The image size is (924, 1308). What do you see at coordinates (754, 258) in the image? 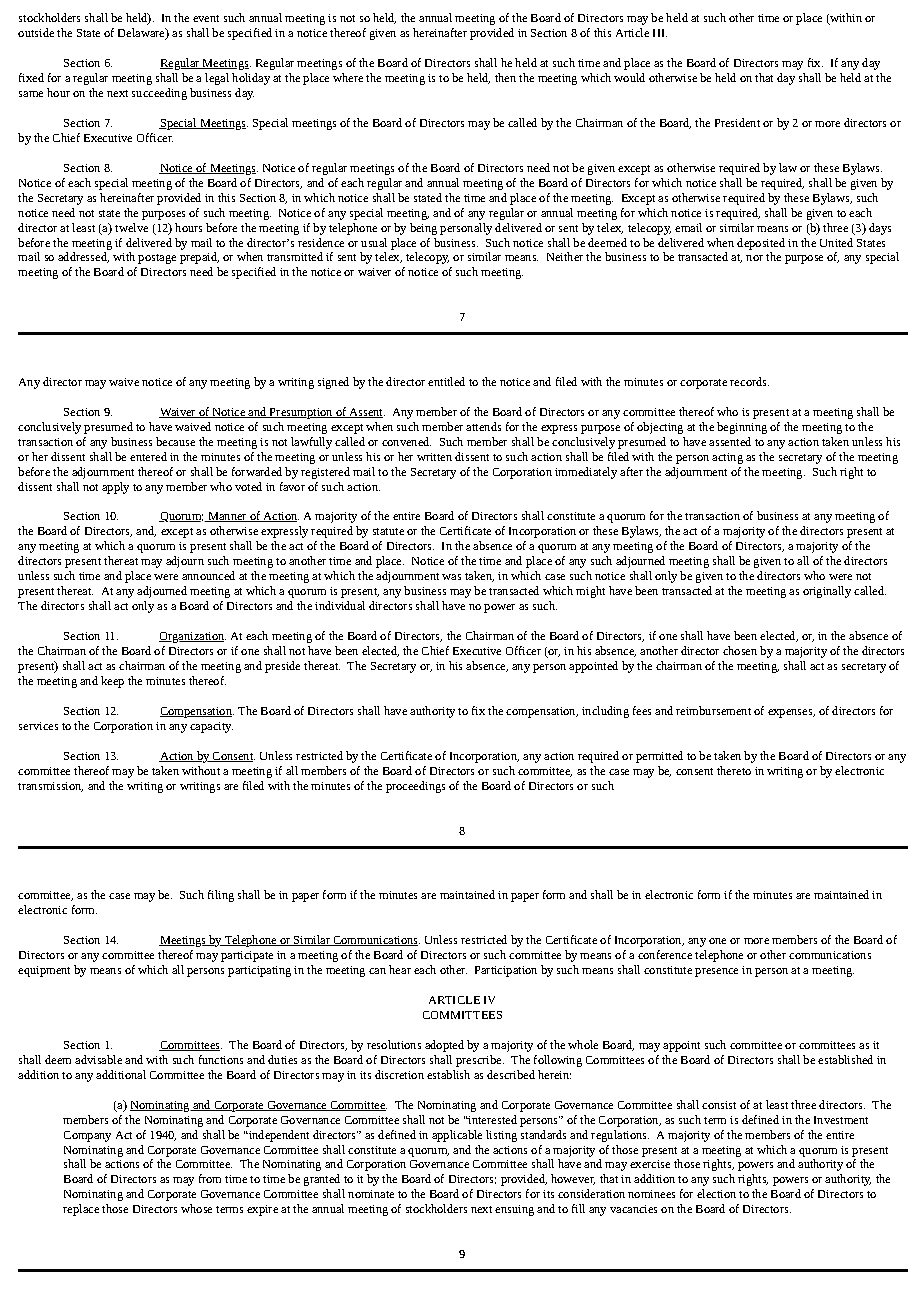
I see `nor` at bounding box center [754, 258].
